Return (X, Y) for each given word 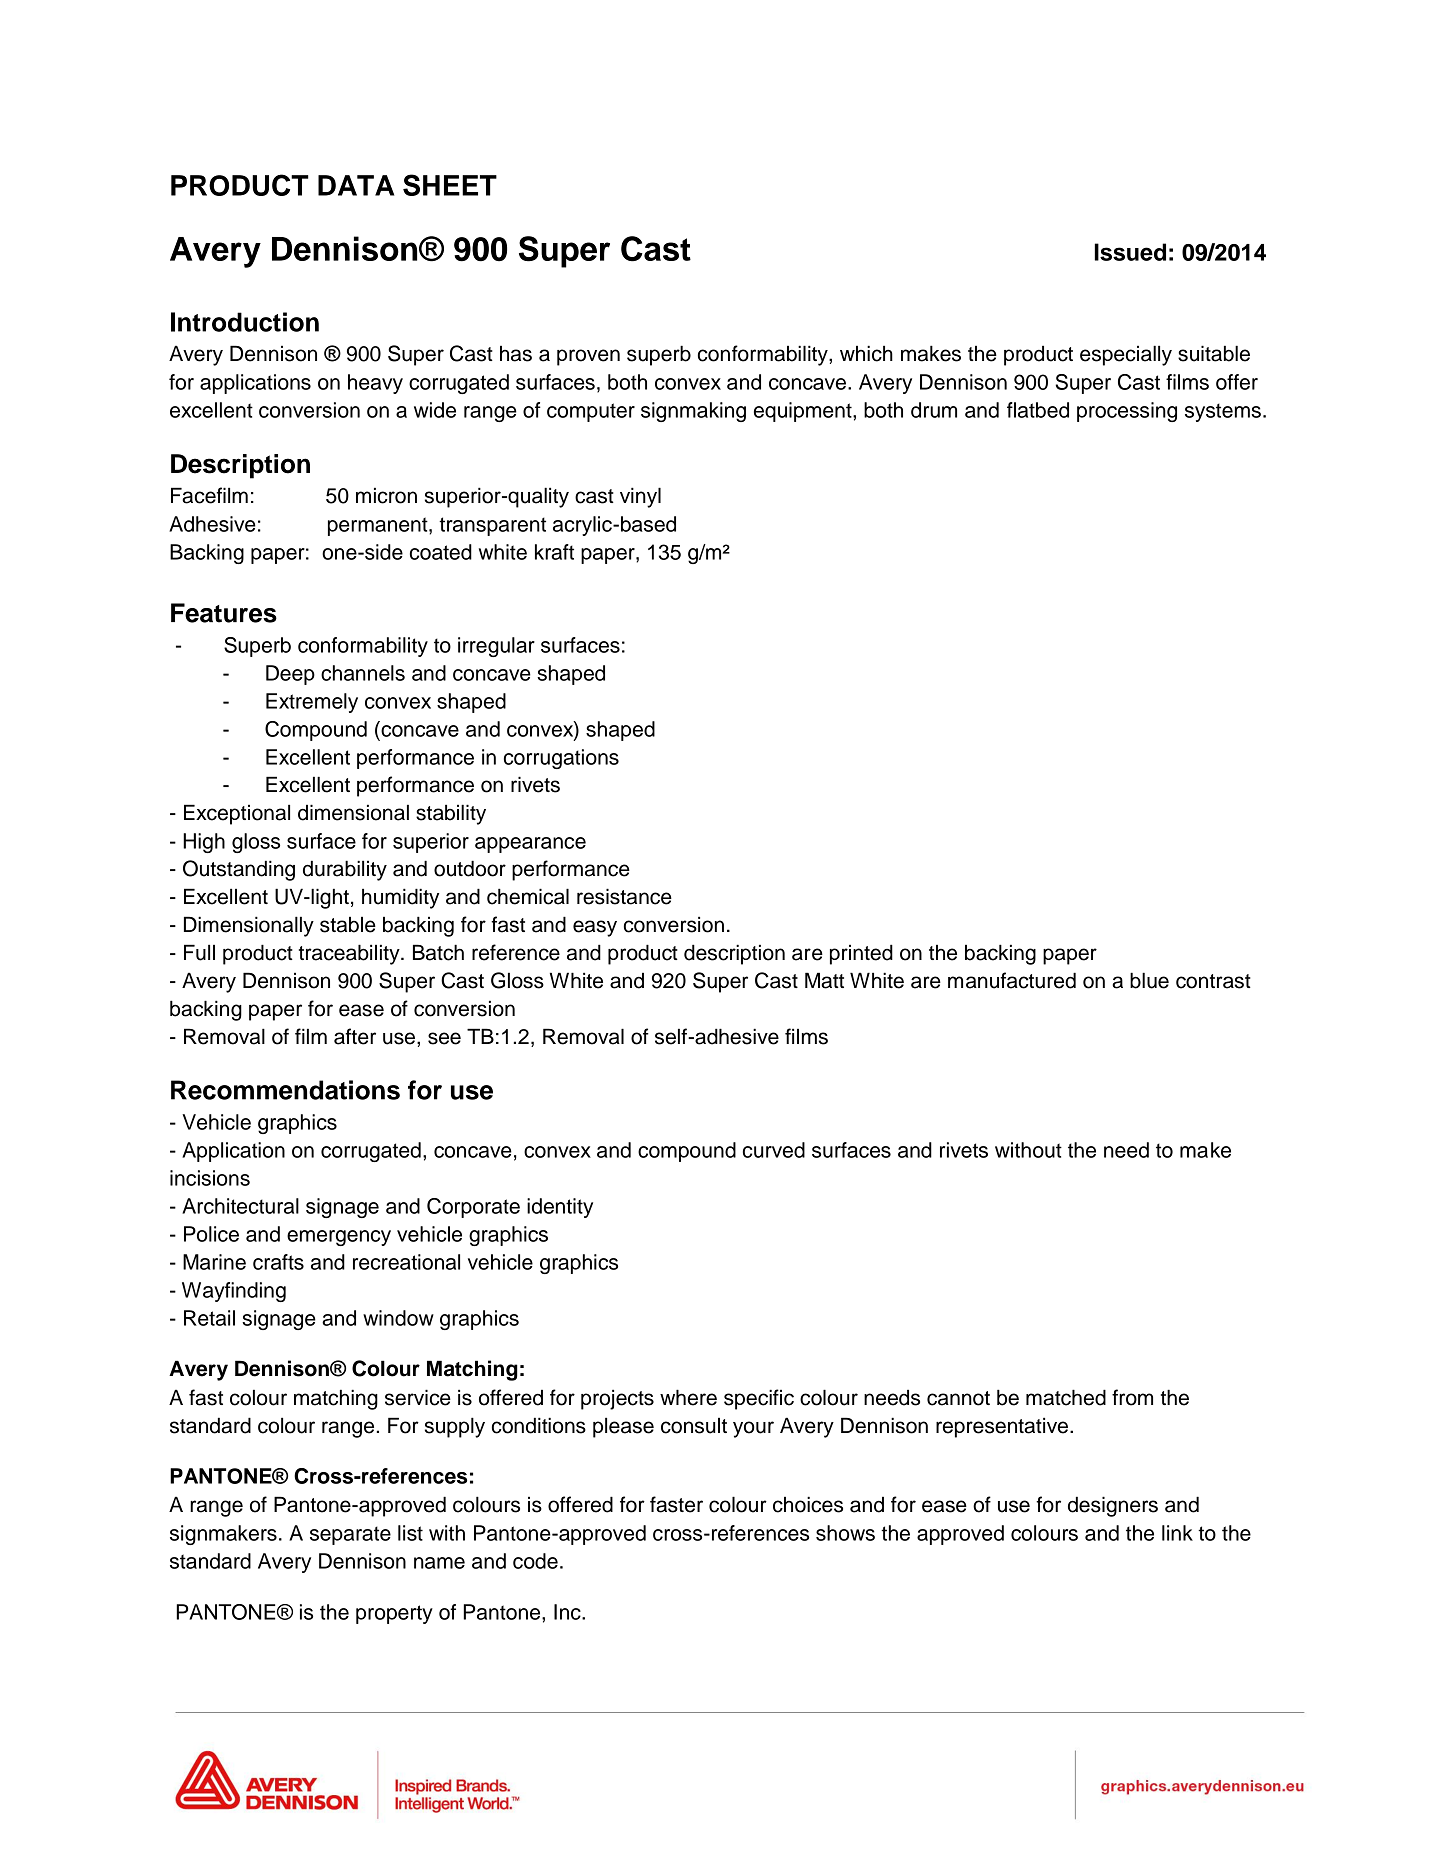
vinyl (640, 497)
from (1132, 1397)
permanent (379, 526)
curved (774, 1150)
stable (348, 925)
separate (350, 1535)
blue (1149, 980)
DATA (356, 185)
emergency (339, 1238)
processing (1127, 412)
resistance (624, 896)
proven (588, 357)
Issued (1130, 252)
